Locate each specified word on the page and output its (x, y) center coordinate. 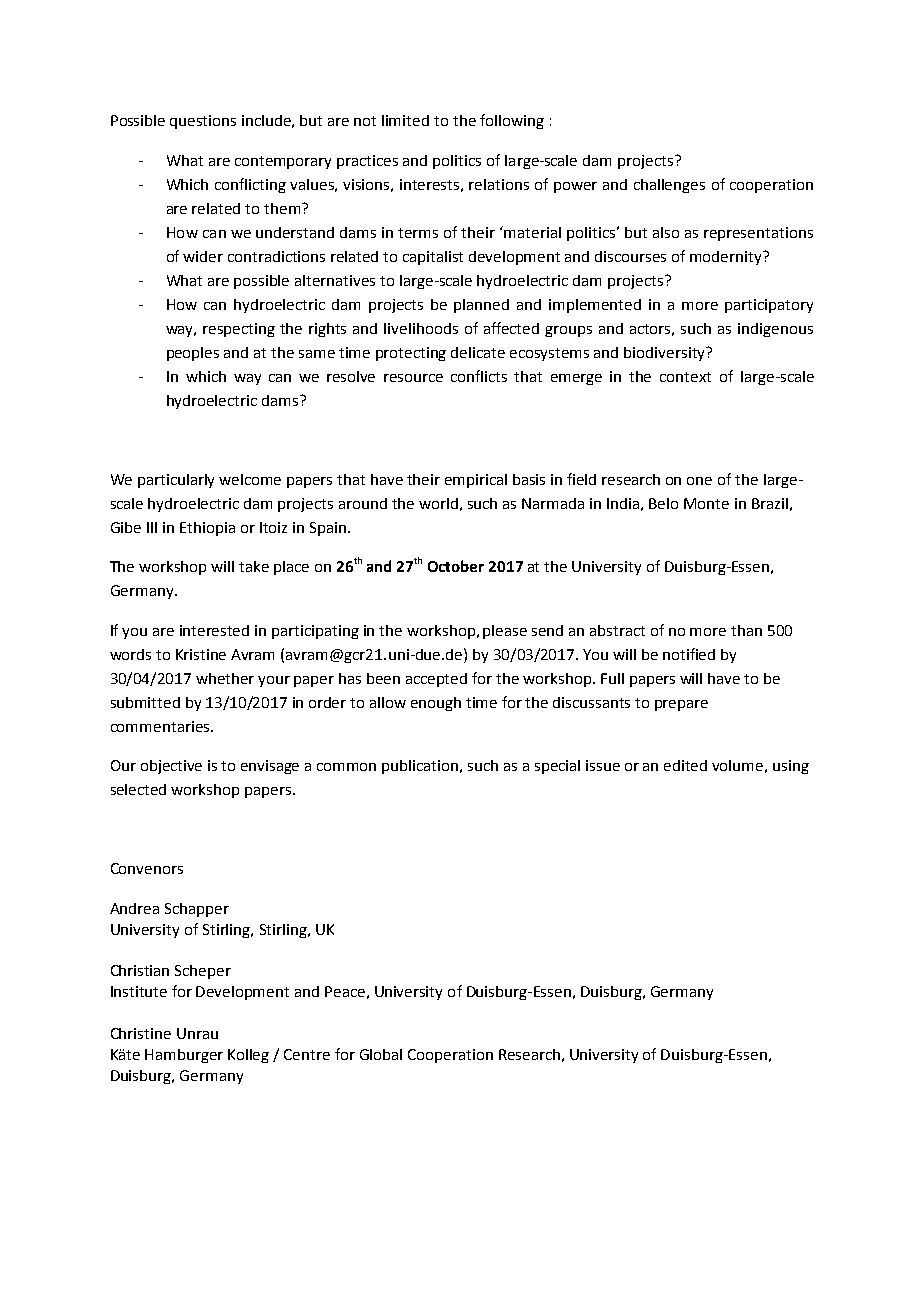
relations (499, 184)
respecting (239, 330)
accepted (436, 680)
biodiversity (666, 354)
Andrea (134, 908)
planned (481, 306)
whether (225, 678)
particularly (176, 481)
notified (689, 654)
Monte (706, 503)
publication (421, 767)
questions (203, 122)
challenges (669, 186)
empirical (476, 481)
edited (685, 765)
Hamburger (184, 1056)
